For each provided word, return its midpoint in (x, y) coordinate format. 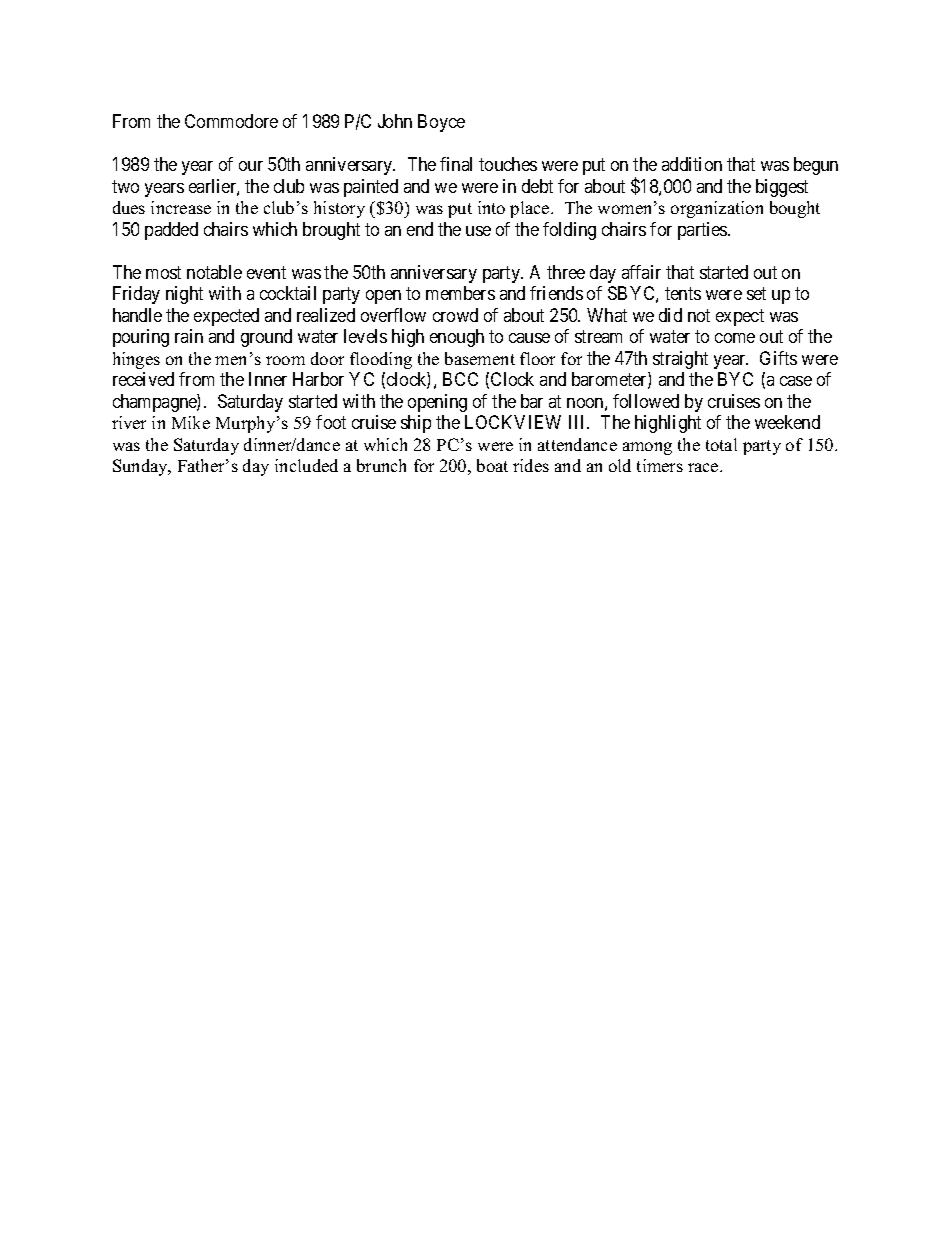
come (735, 338)
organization (717, 209)
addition (692, 164)
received (143, 379)
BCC (460, 379)
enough (457, 338)
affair (641, 272)
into (491, 207)
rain (189, 336)
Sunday (142, 467)
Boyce (441, 123)
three (566, 272)
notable (214, 272)
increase (181, 207)
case (796, 381)
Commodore (231, 121)
